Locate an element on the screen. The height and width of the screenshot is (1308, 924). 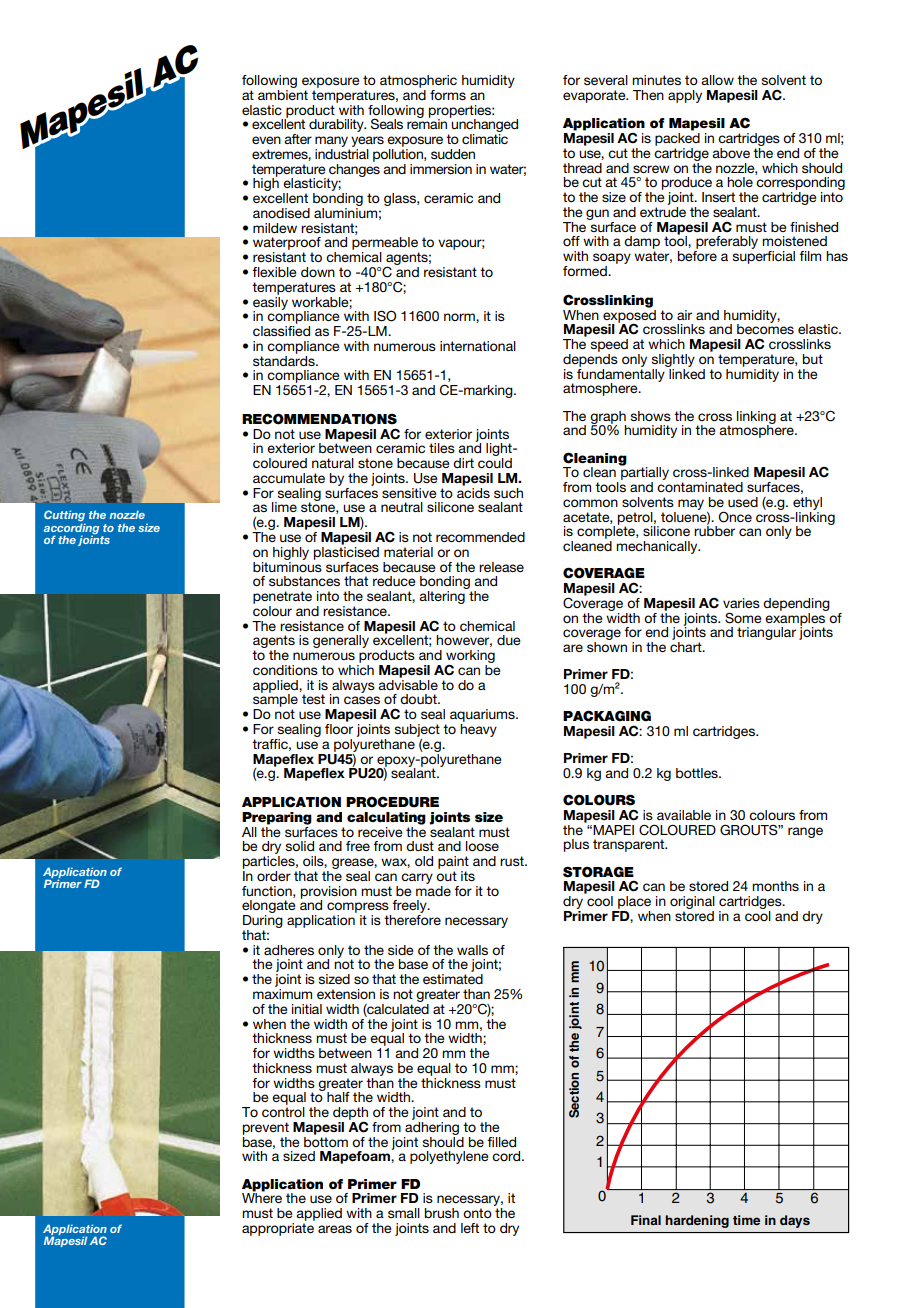
forms is located at coordinates (448, 95).
